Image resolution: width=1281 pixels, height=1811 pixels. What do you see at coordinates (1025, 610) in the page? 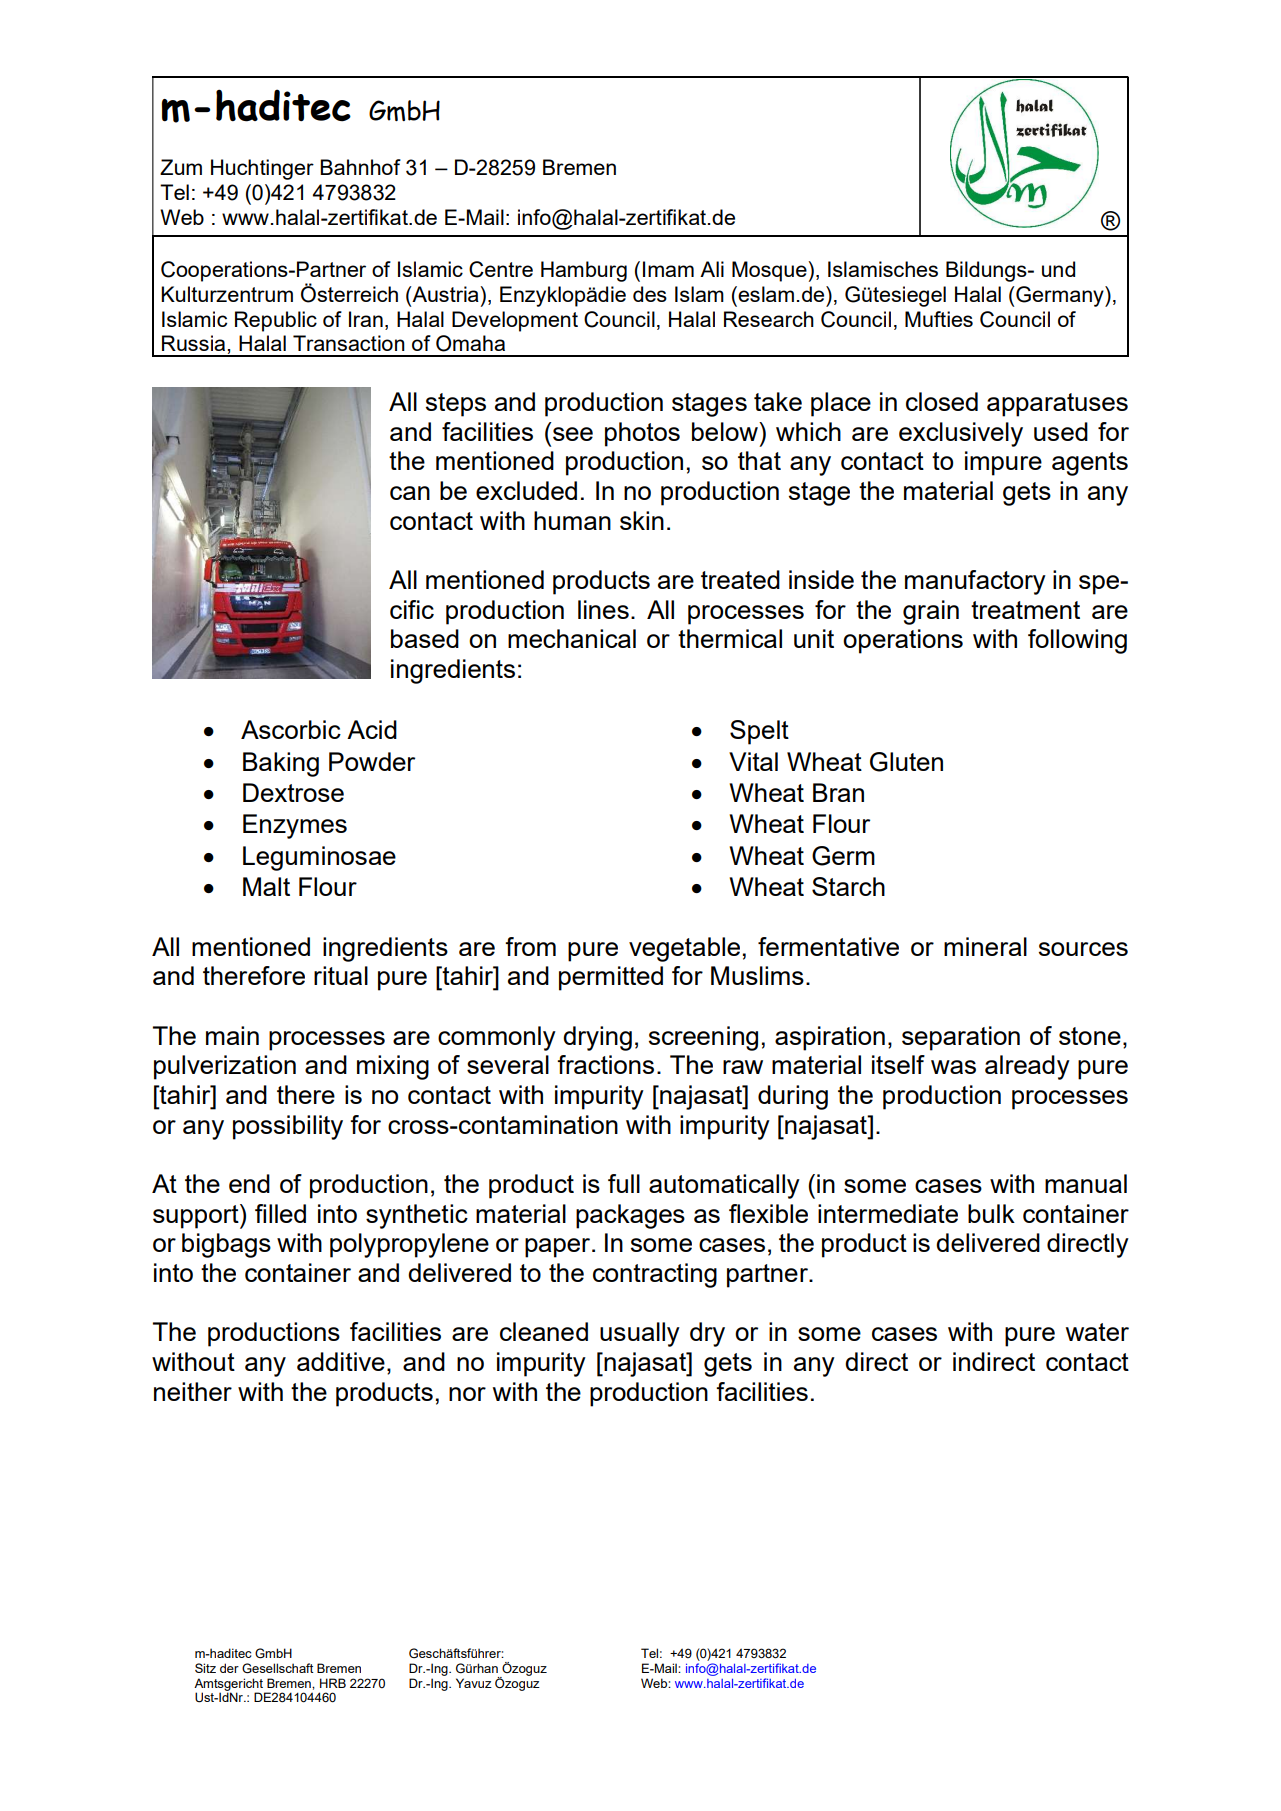
I see `treatment` at bounding box center [1025, 610].
